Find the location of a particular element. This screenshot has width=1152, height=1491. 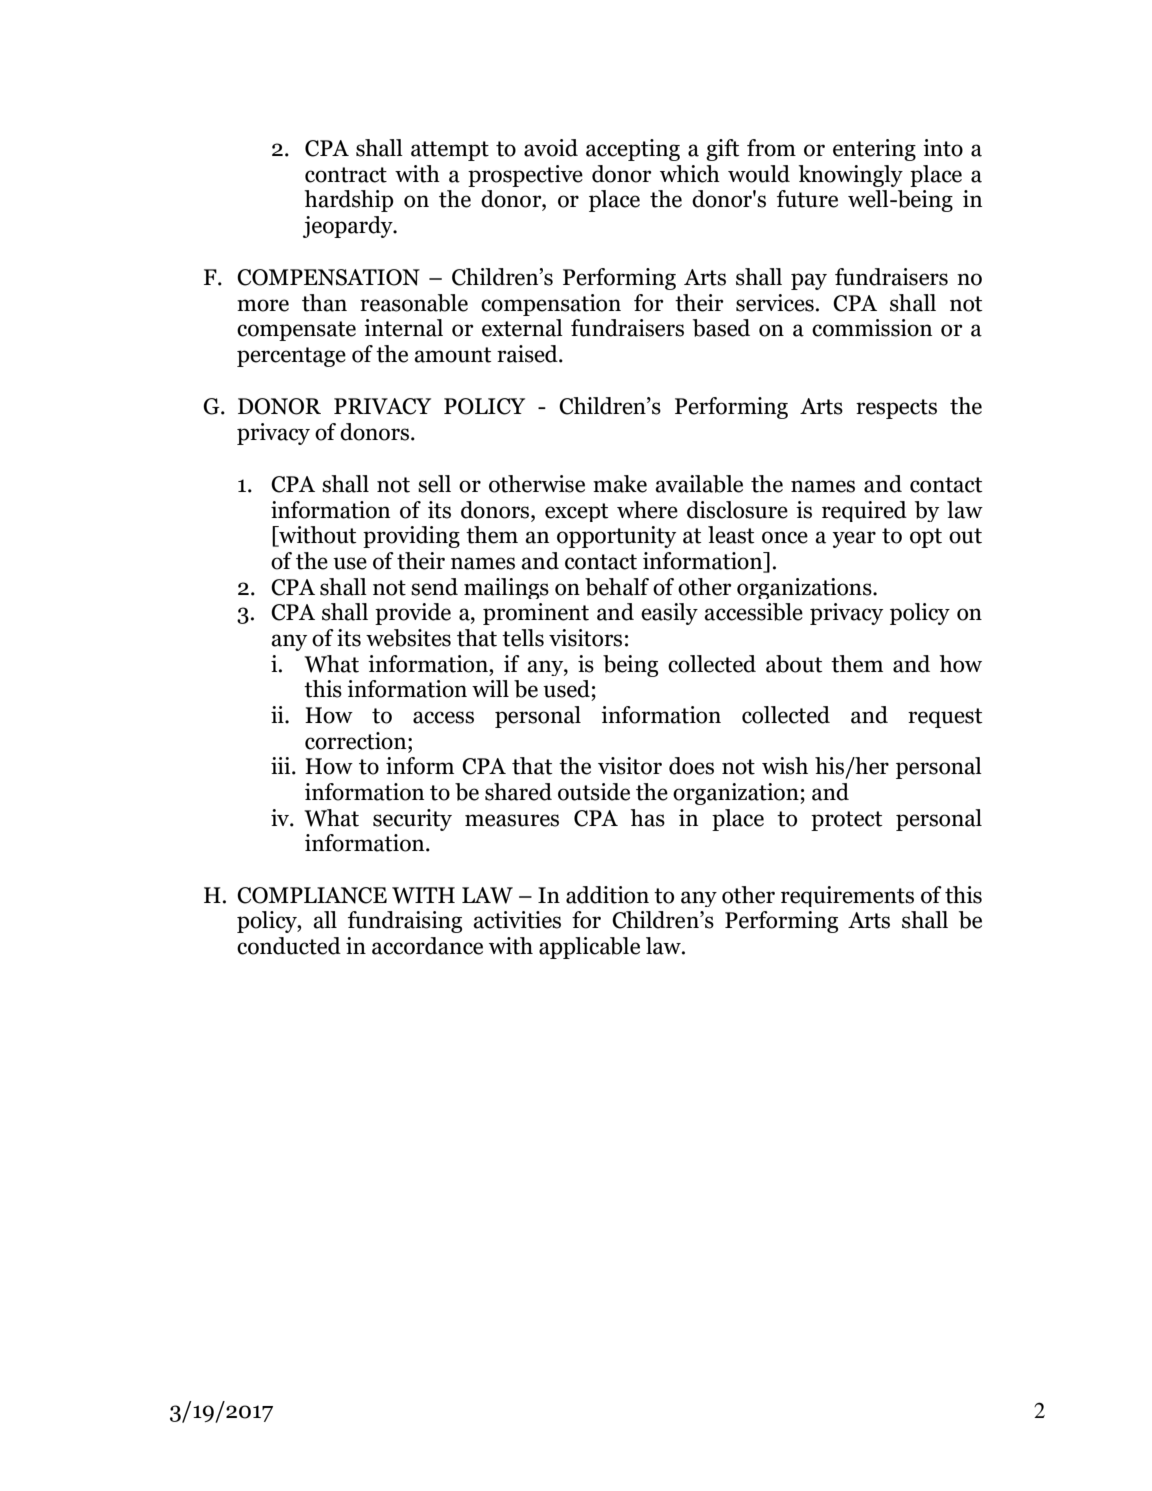

COMPLIANCE is located at coordinates (312, 895).
